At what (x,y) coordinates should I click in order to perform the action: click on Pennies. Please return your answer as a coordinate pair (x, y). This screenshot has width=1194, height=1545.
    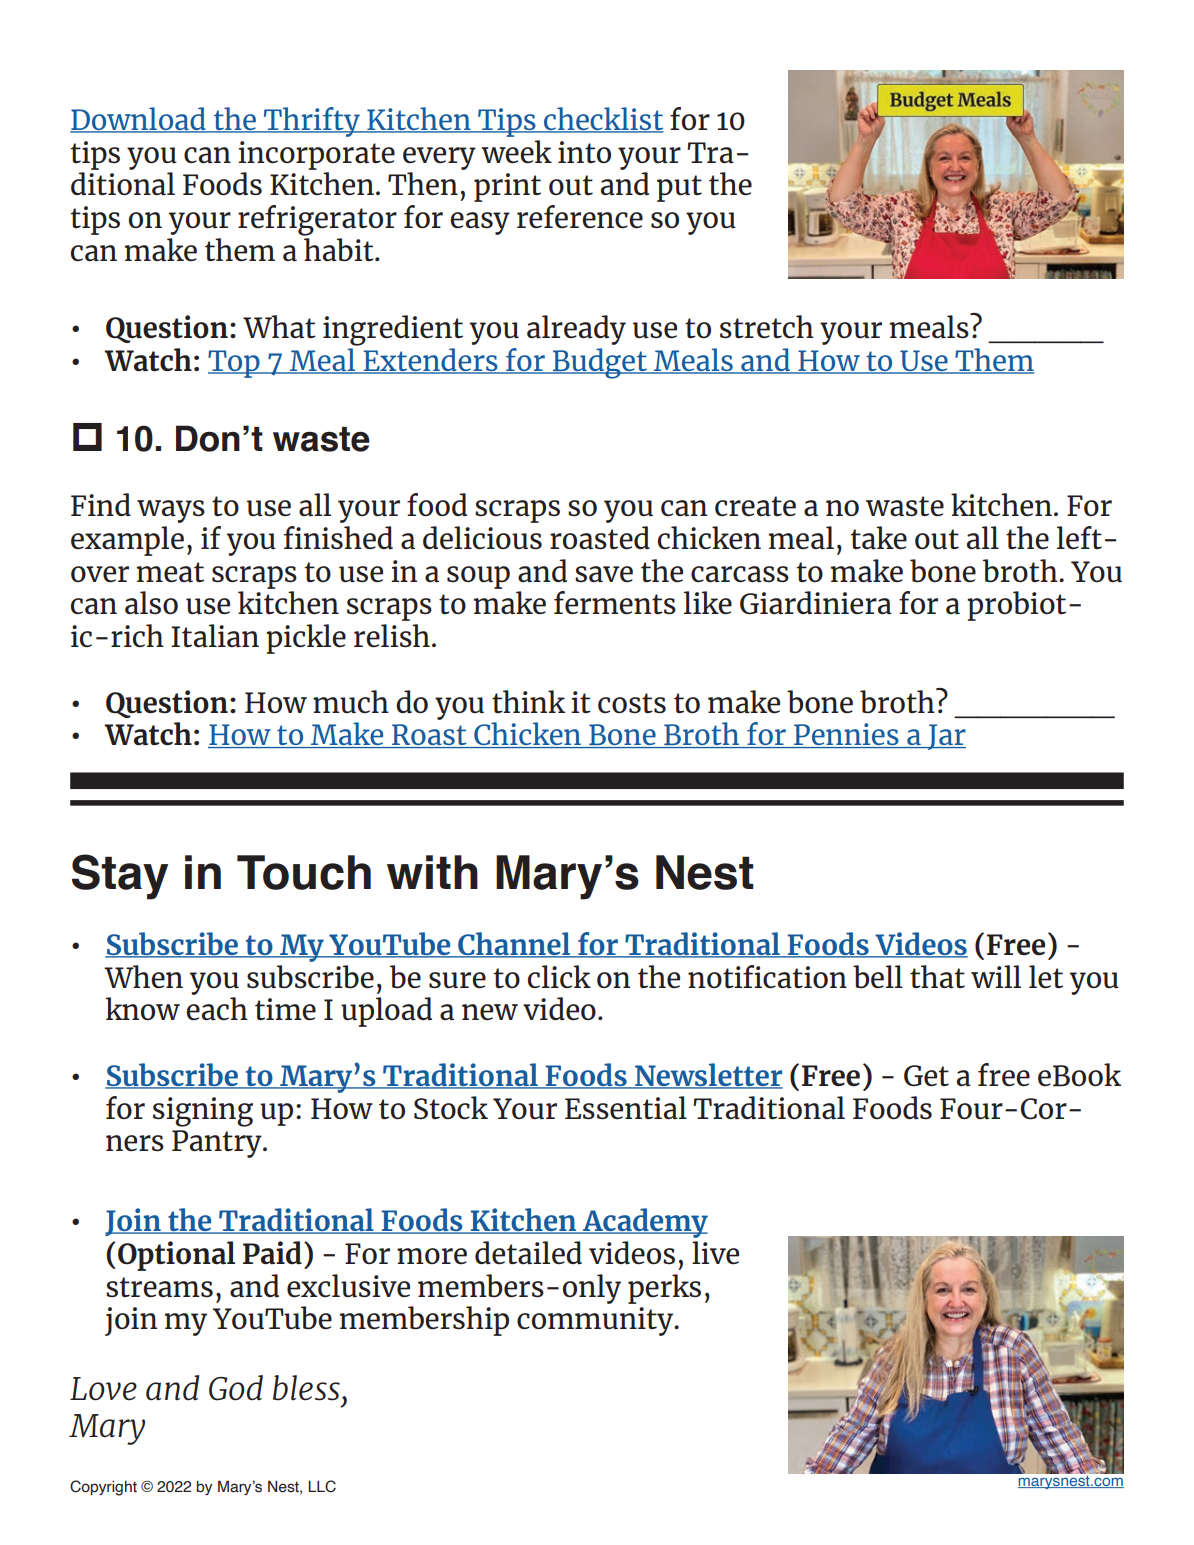
    Looking at the image, I should click on (846, 735).
